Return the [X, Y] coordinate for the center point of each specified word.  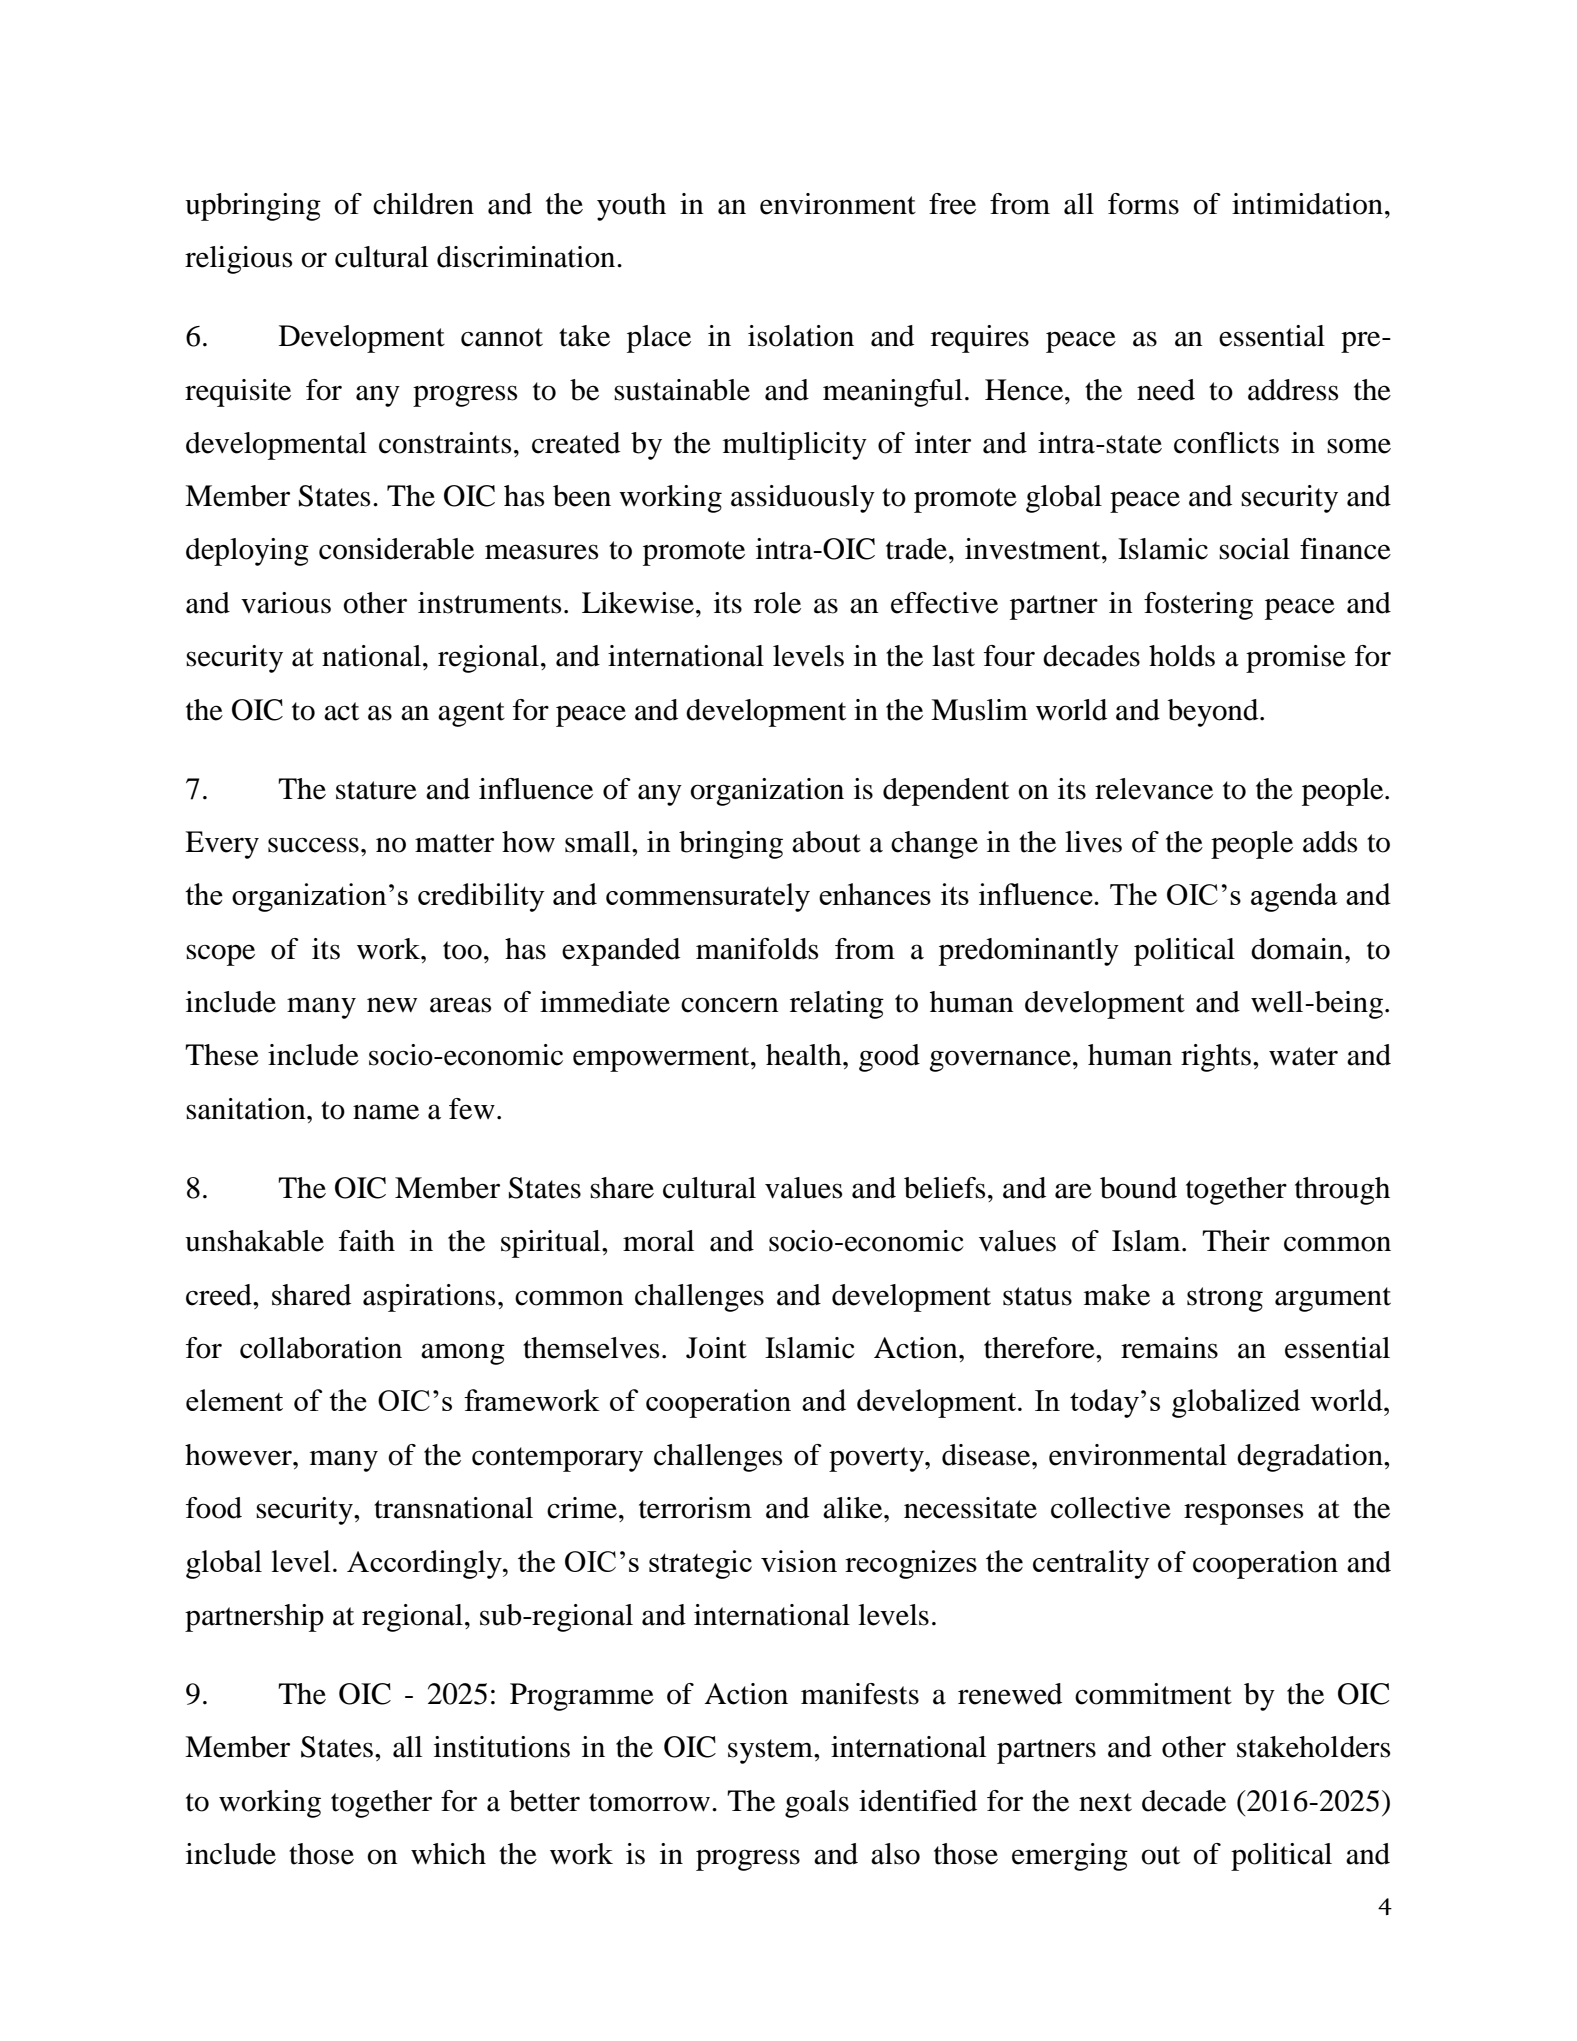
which [448, 1854]
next [1105, 1802]
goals [817, 1804]
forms [1143, 204]
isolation [801, 336]
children [423, 204]
